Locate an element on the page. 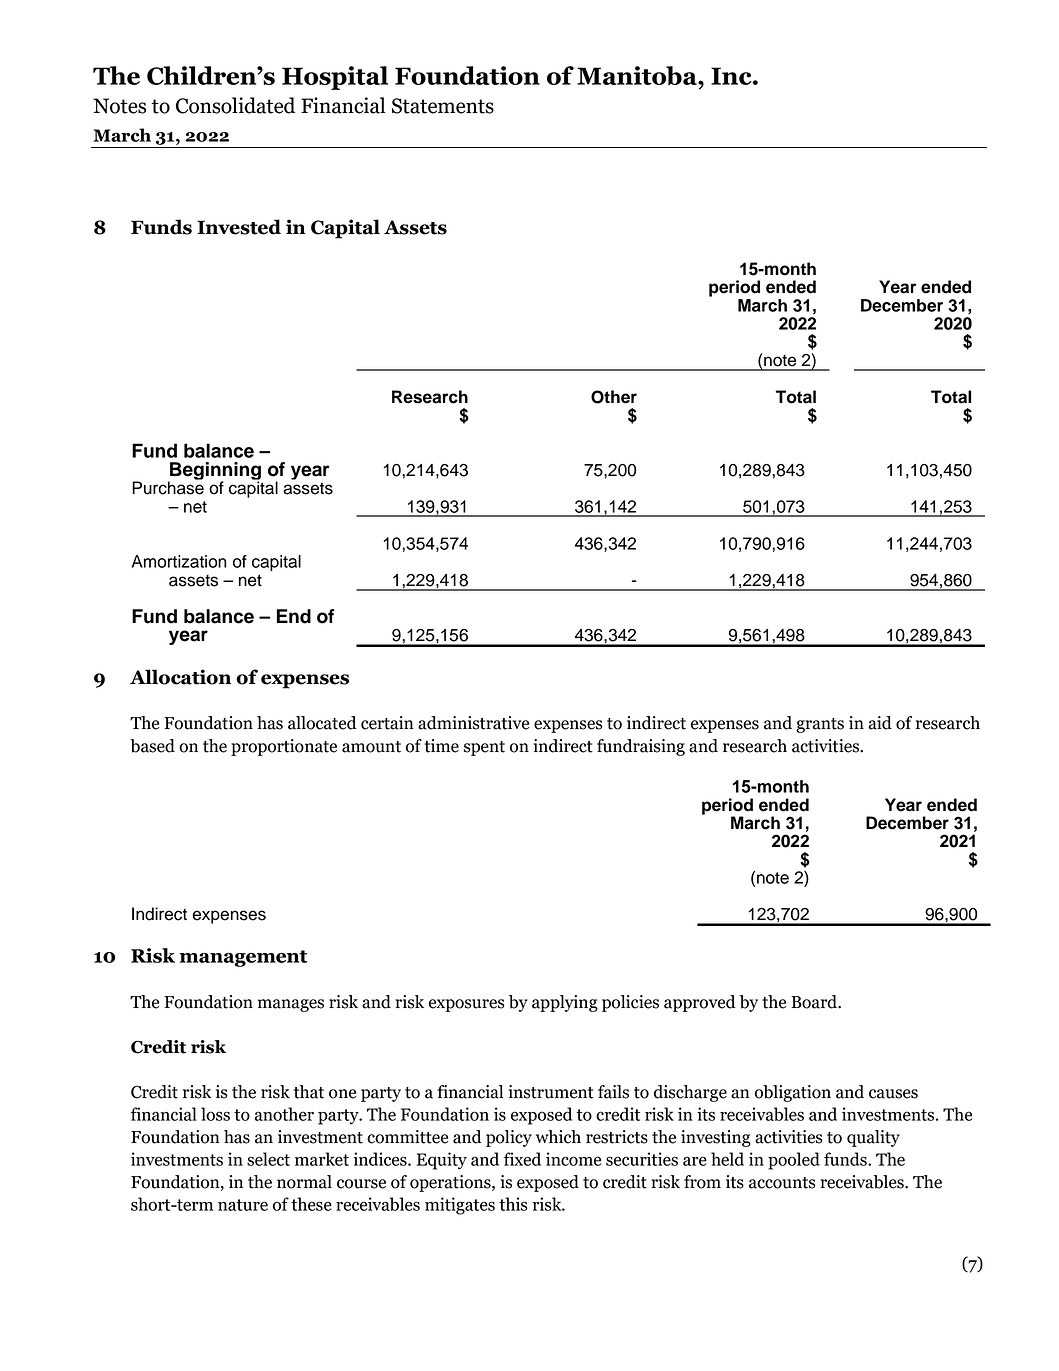 The height and width of the image is (1371, 1059). select is located at coordinates (268, 1159).
